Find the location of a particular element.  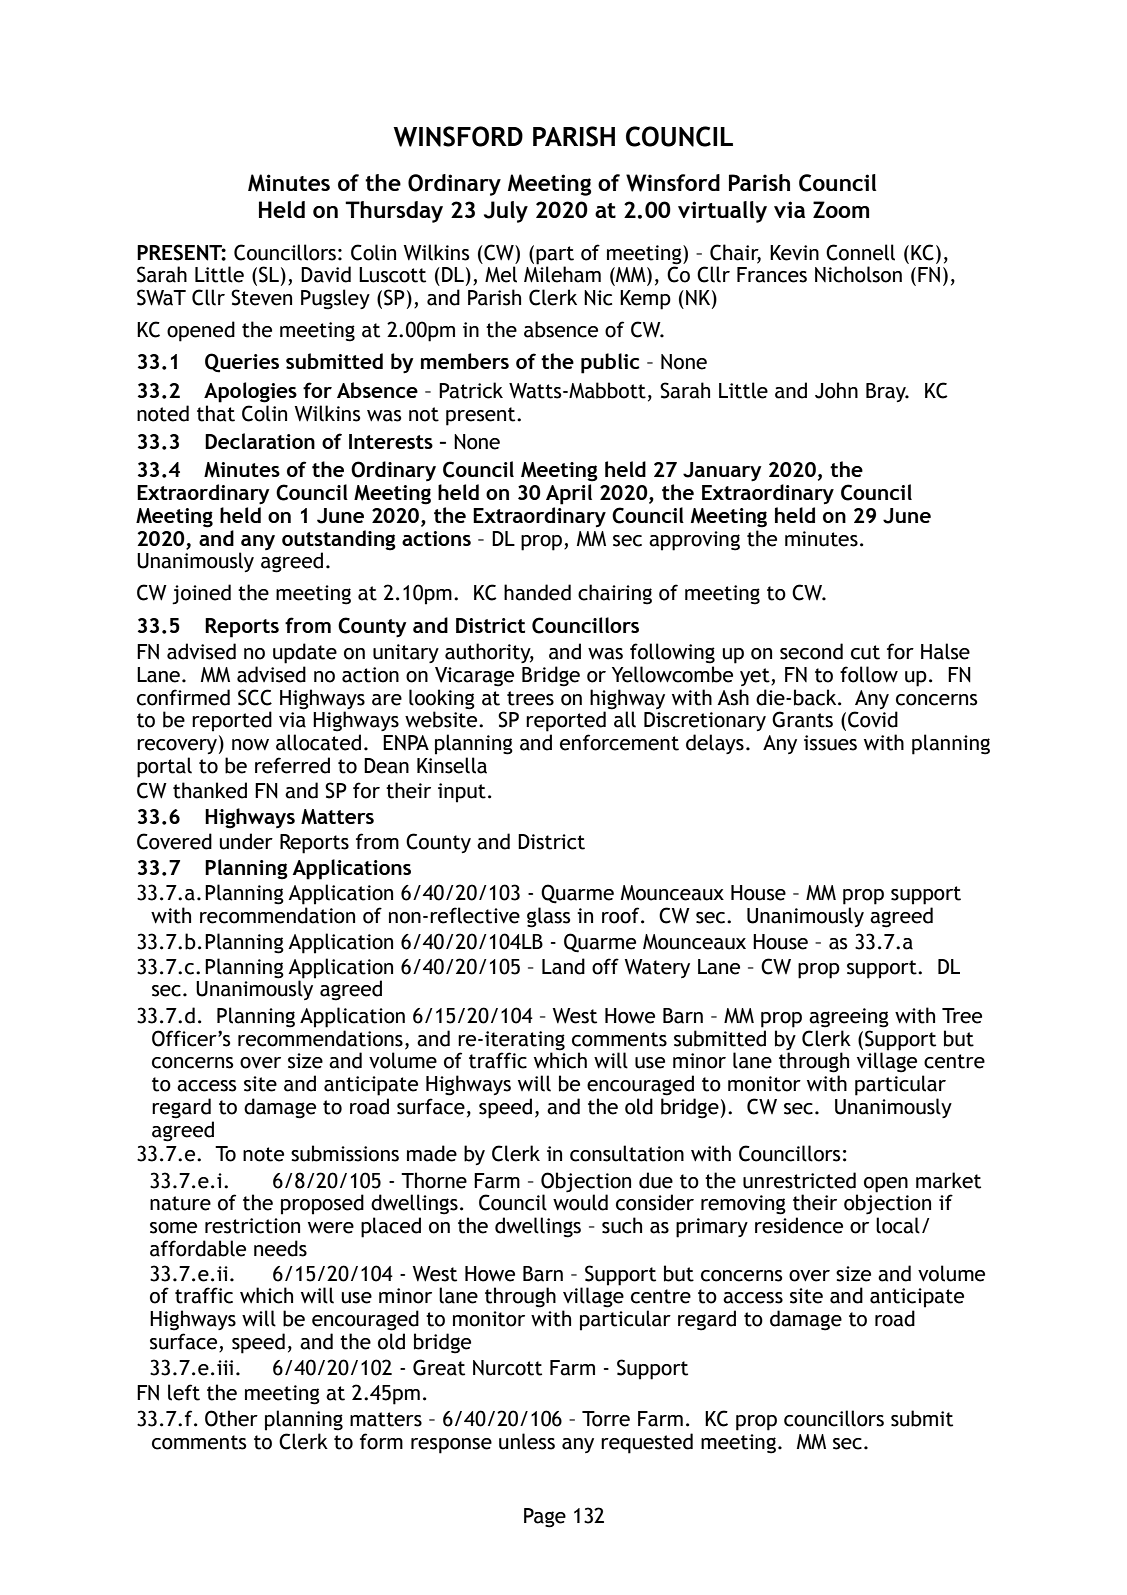

under is located at coordinates (246, 841).
